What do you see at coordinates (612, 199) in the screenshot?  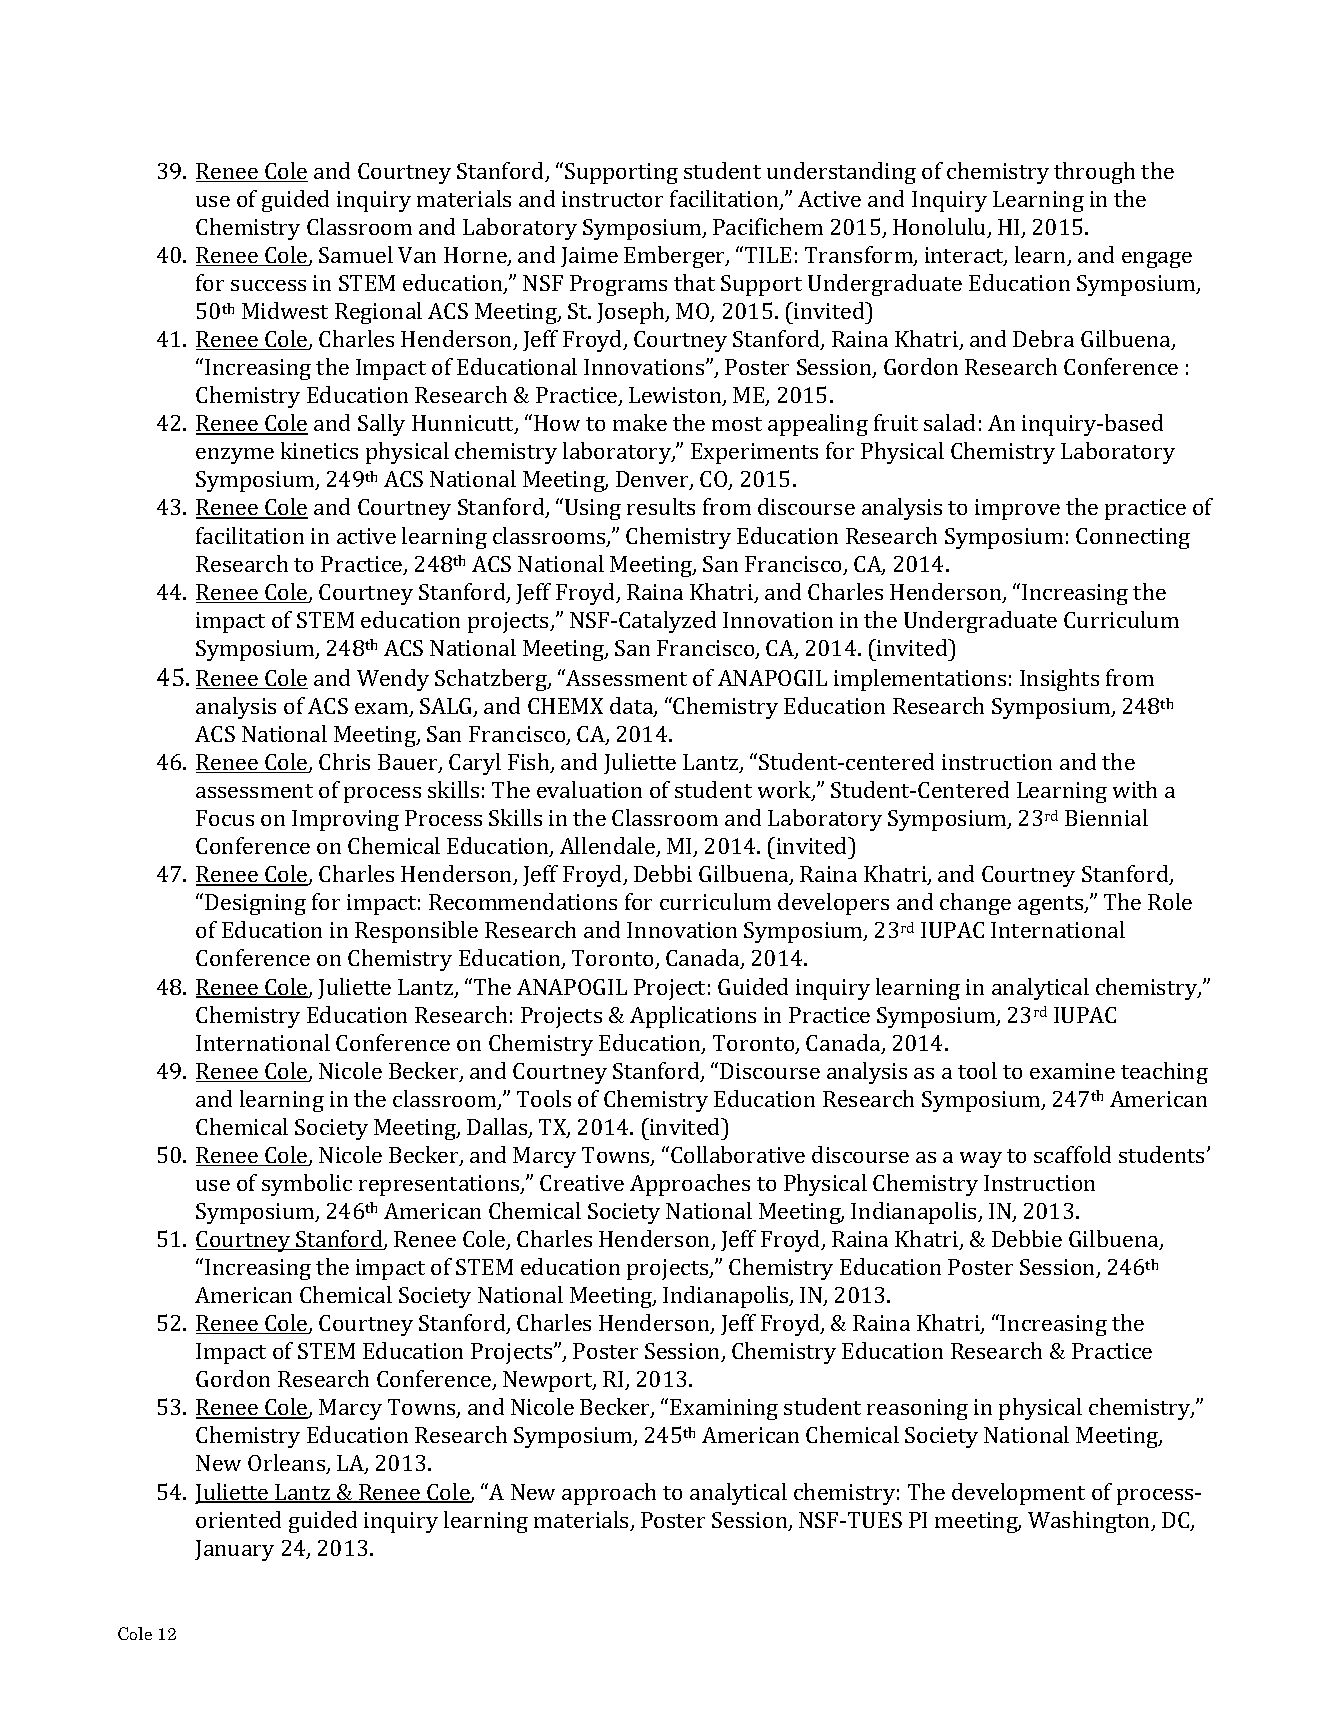 I see `instructor` at bounding box center [612, 199].
